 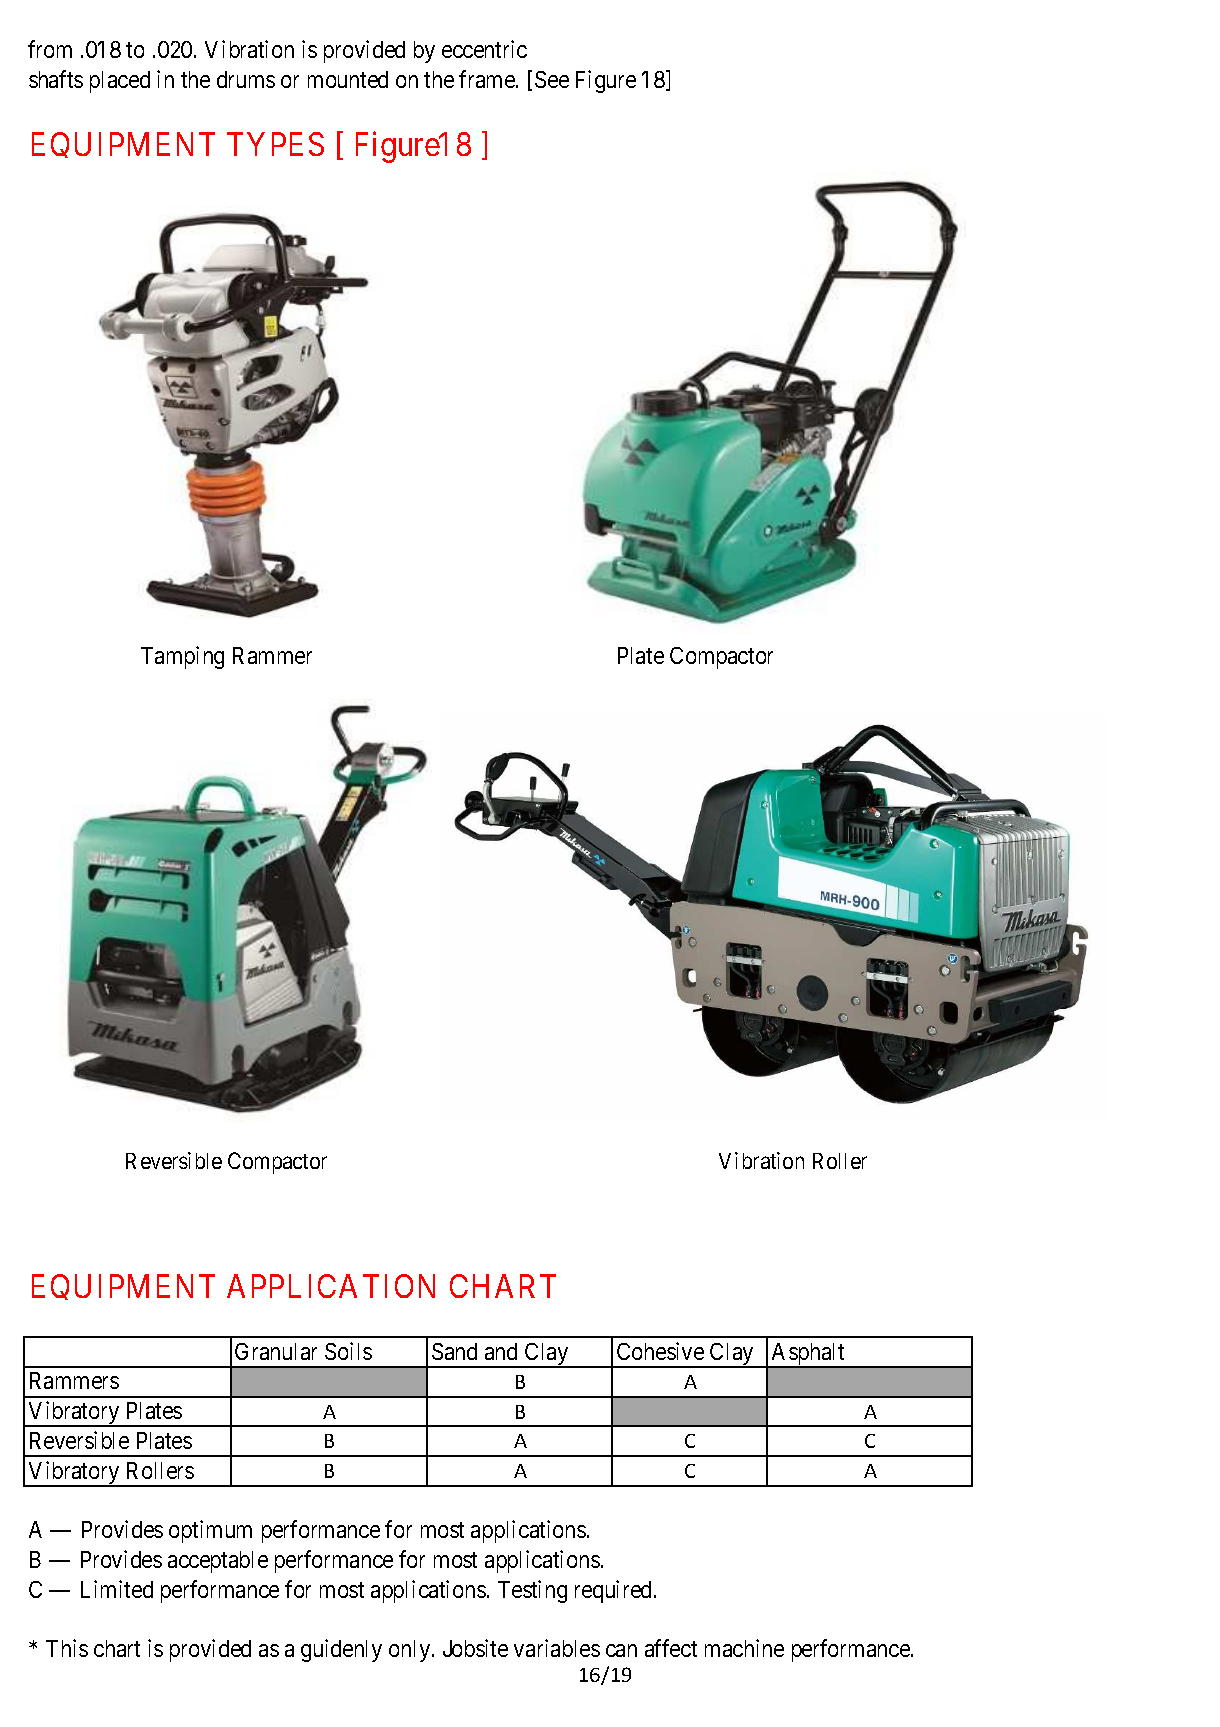 I want to click on Soils, so click(x=348, y=1351).
